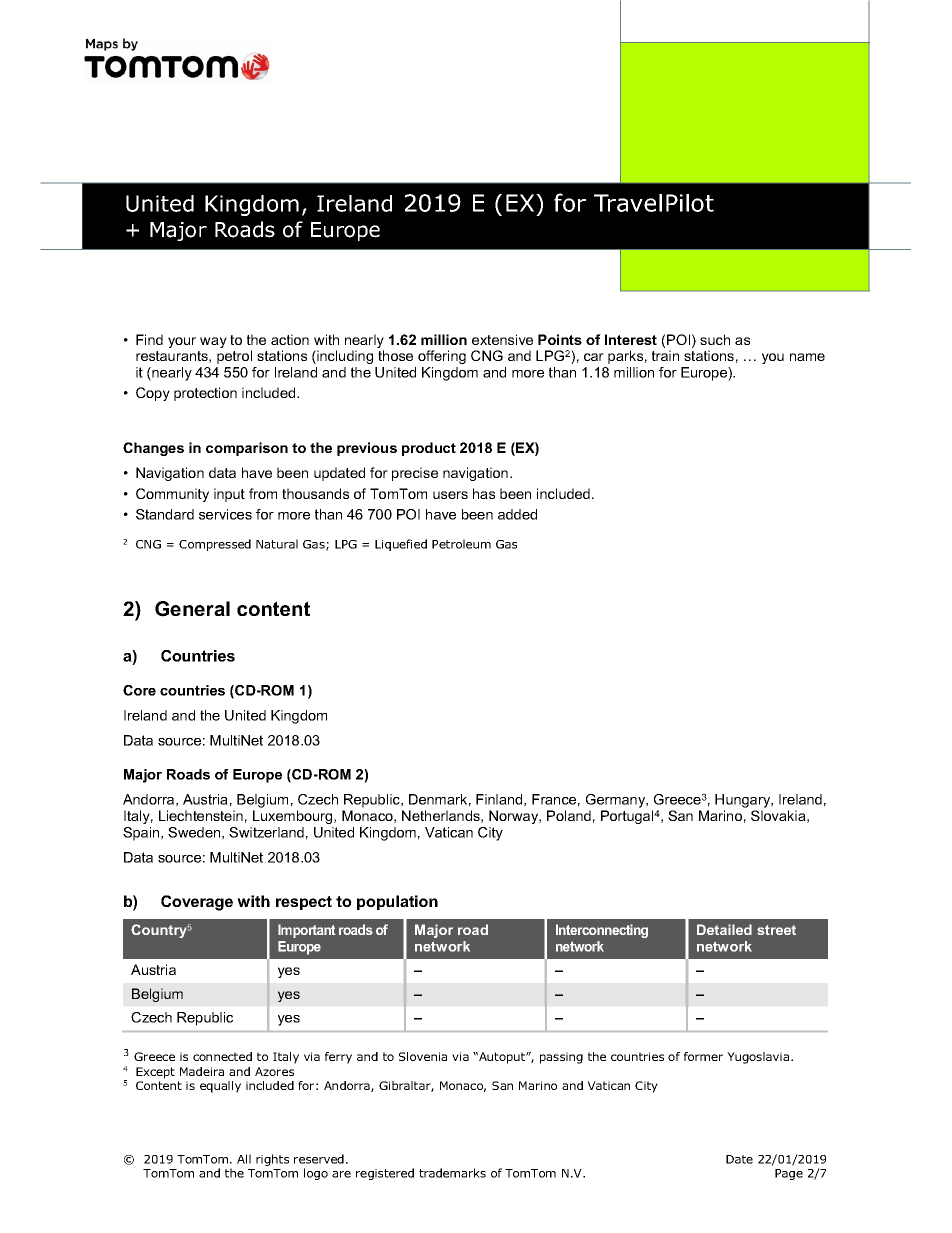 The height and width of the document is (1233, 952). What do you see at coordinates (397, 902) in the document?
I see `population` at bounding box center [397, 902].
